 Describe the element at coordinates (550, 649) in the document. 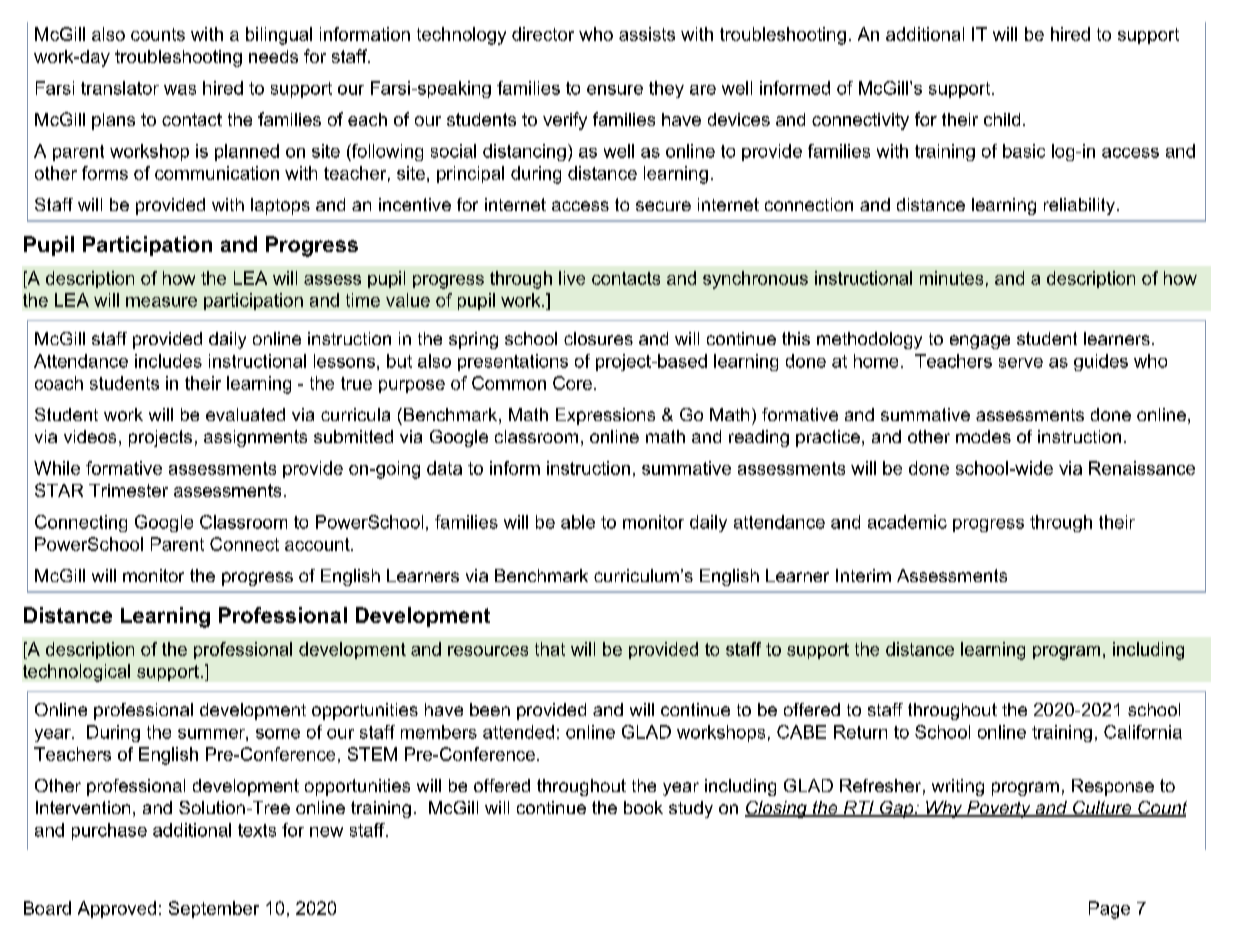

I see `that` at that location.
